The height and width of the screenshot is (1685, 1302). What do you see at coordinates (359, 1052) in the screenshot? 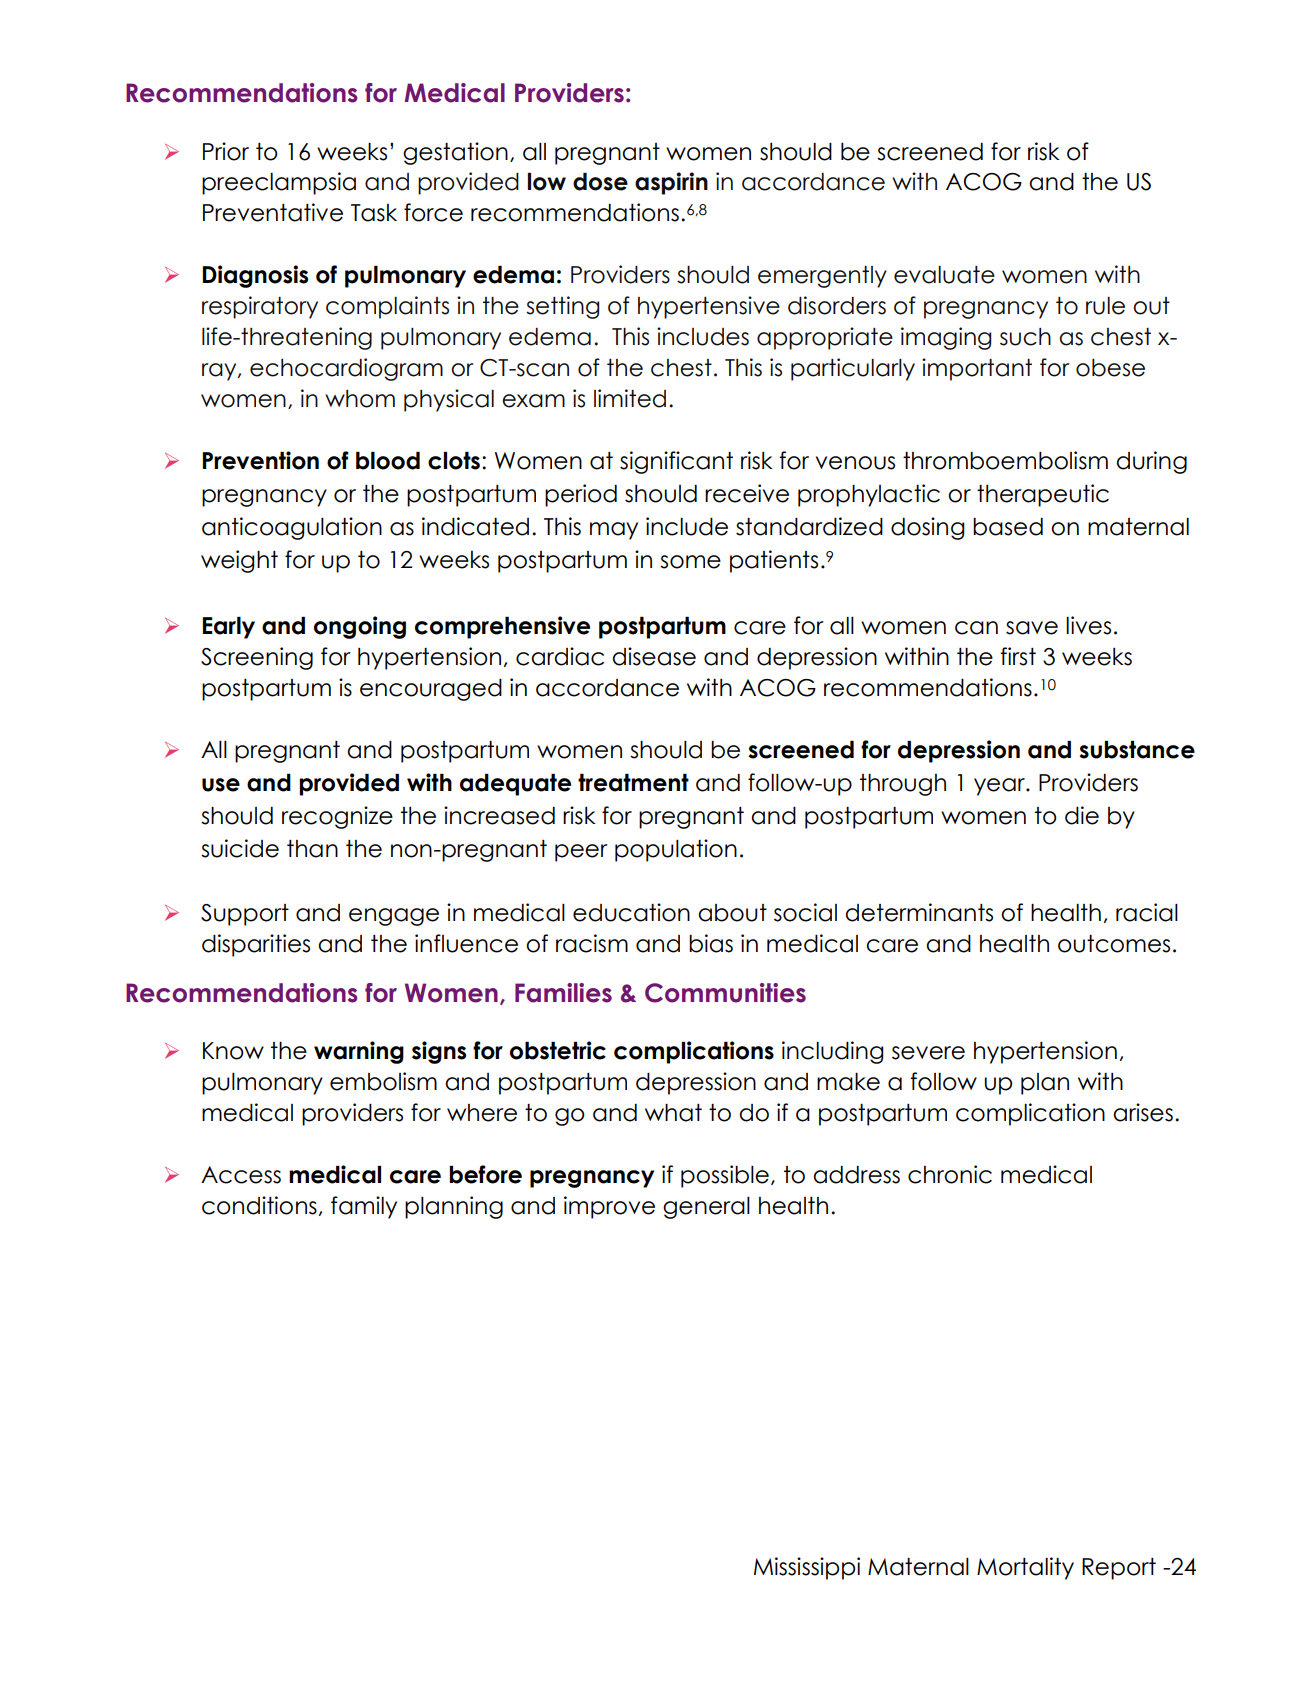
I see `warning` at bounding box center [359, 1052].
